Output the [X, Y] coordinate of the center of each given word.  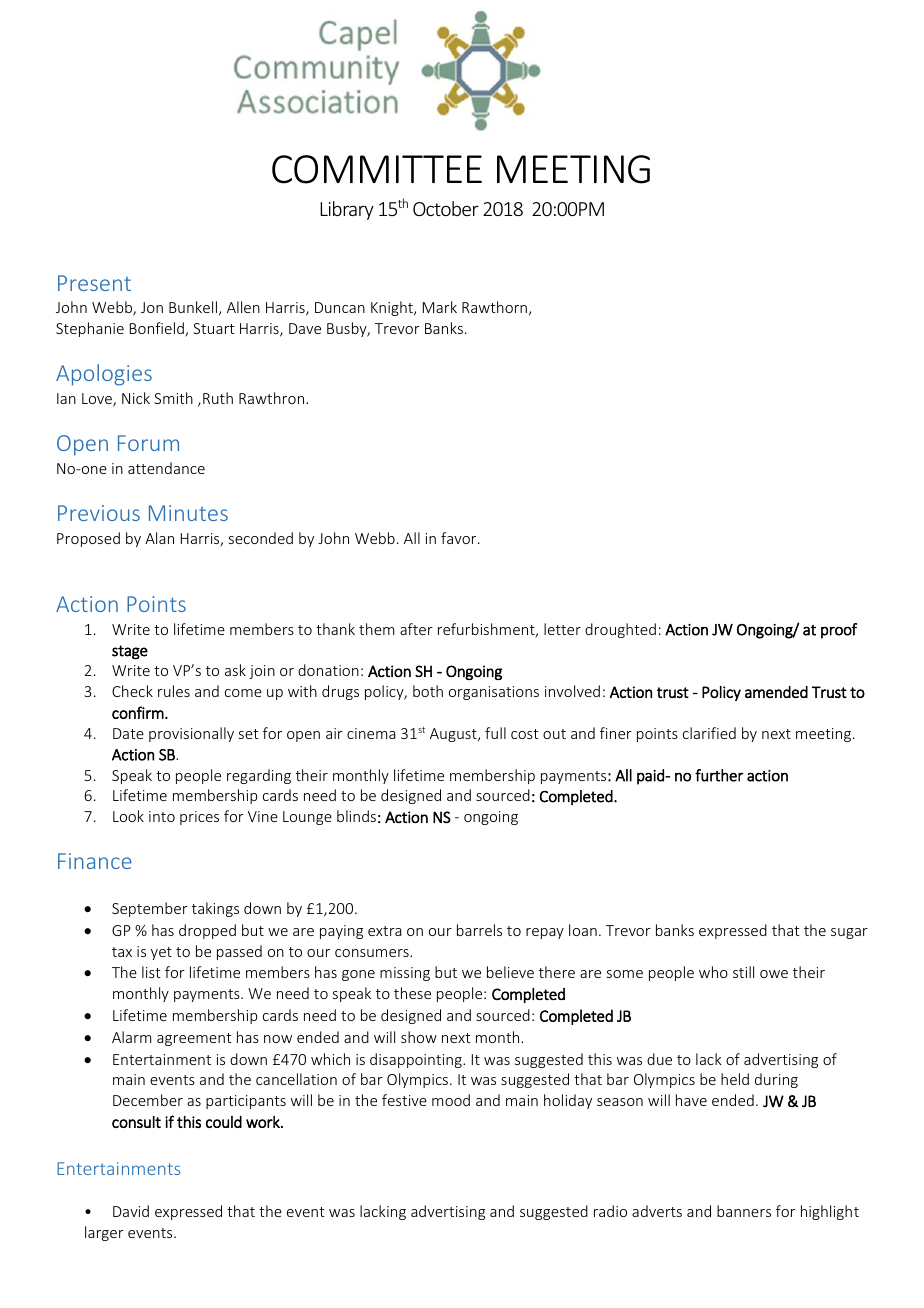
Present [94, 283]
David [131, 1211]
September [150, 909]
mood [451, 1100]
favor [460, 538]
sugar [849, 933]
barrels [479, 930]
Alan [159, 538]
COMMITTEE [377, 169]
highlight [830, 1212]
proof [839, 631]
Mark [440, 307]
